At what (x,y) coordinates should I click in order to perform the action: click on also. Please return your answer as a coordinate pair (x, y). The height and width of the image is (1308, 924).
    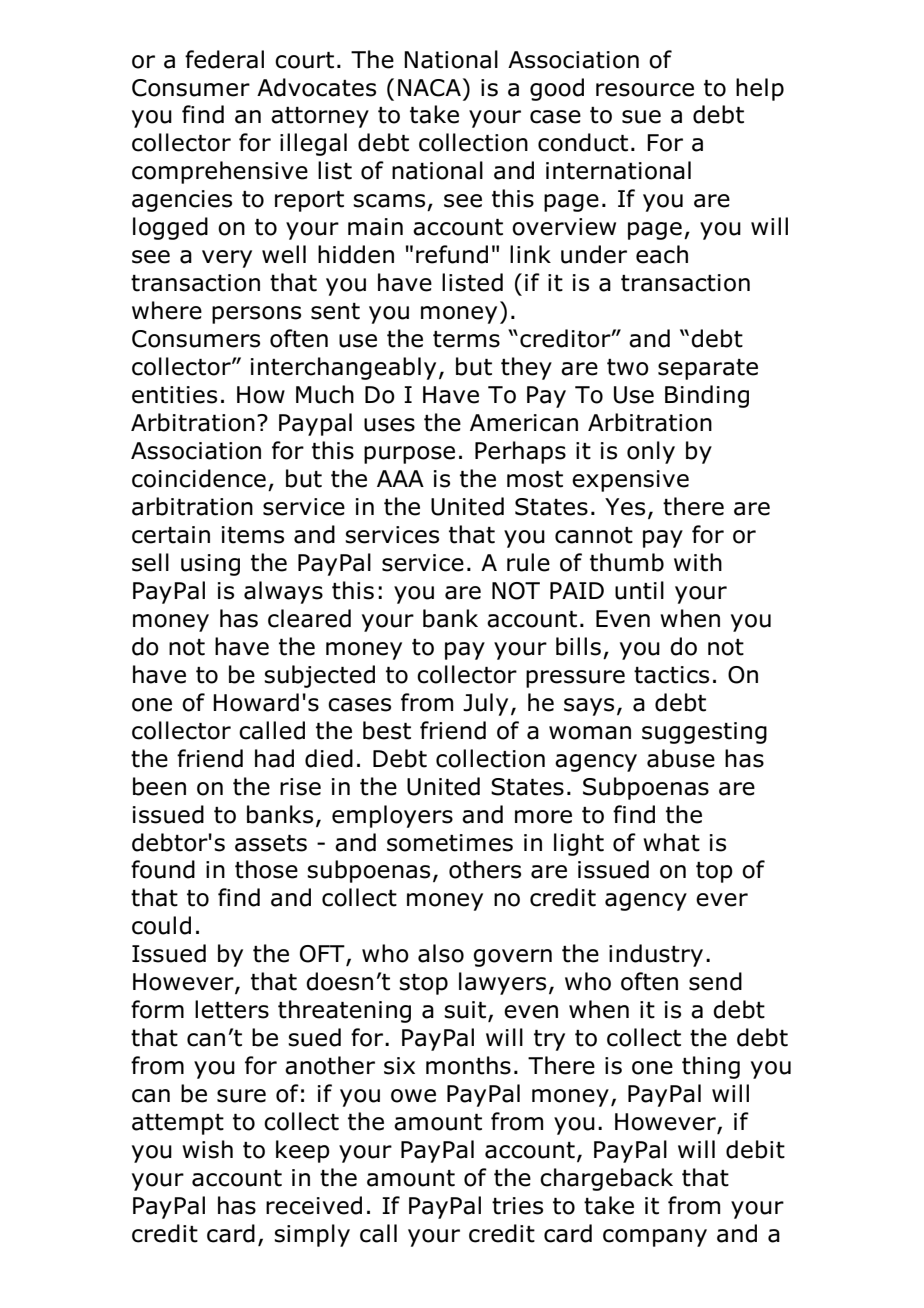
    Looking at the image, I should click on (441, 953).
